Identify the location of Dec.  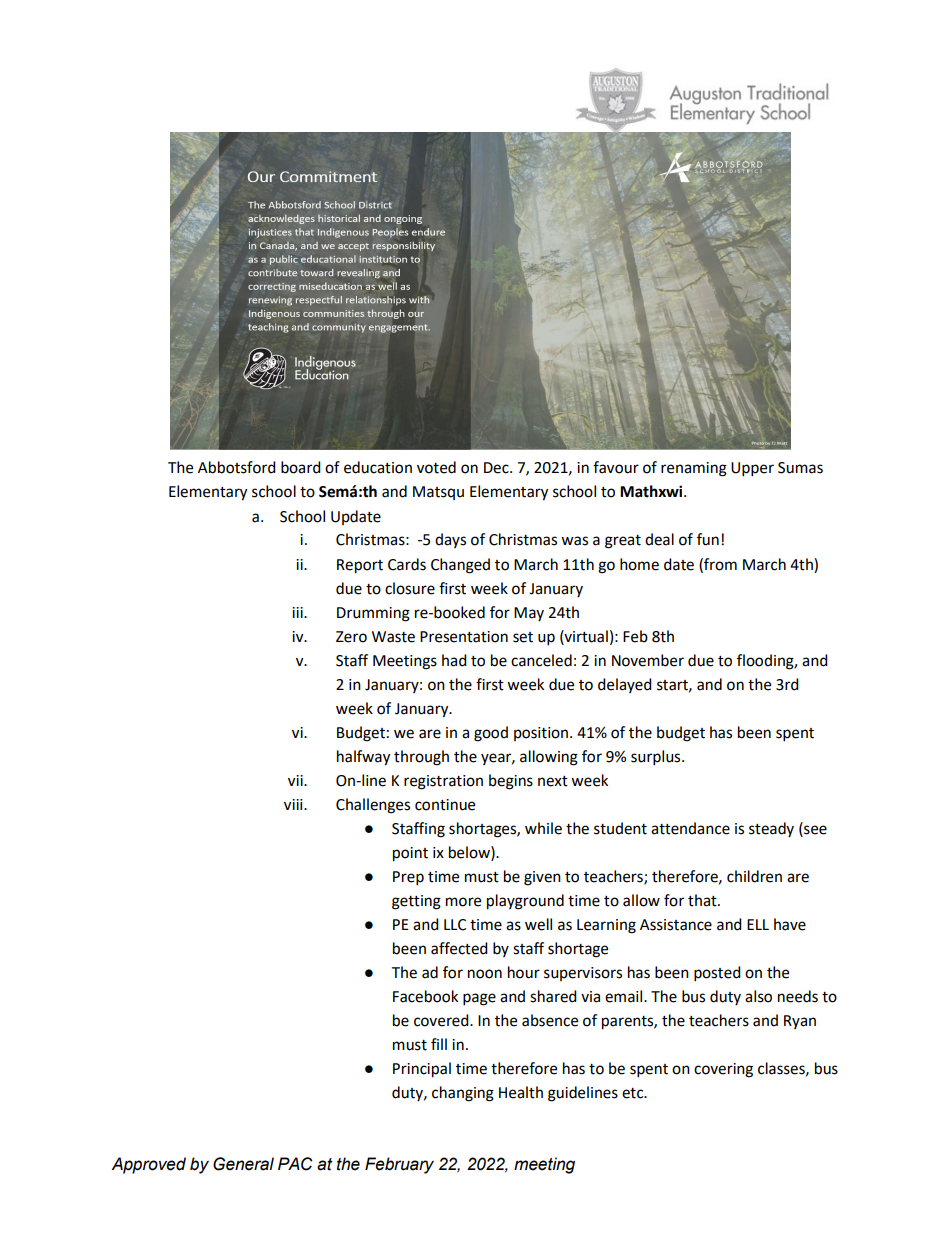
(497, 468).
